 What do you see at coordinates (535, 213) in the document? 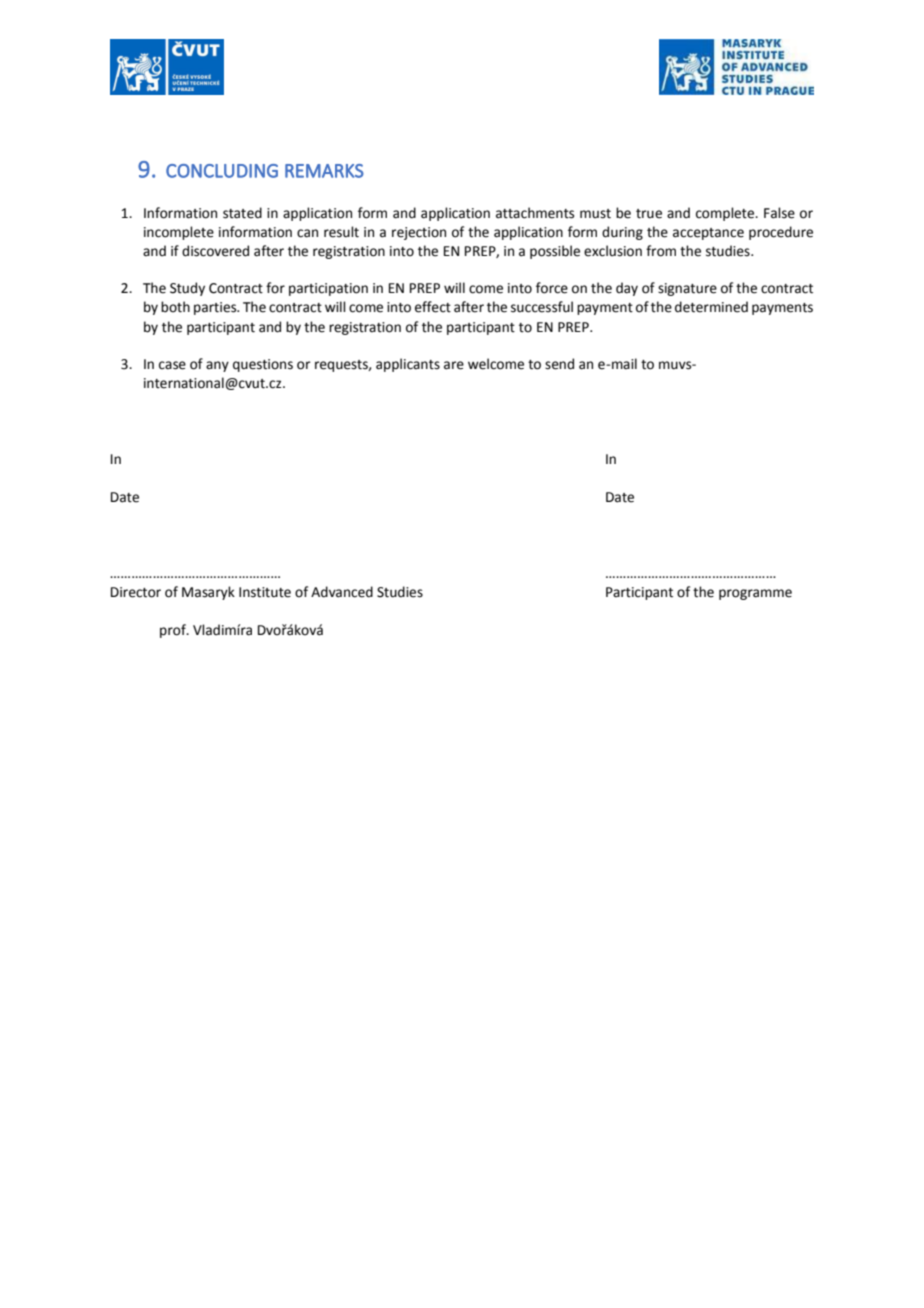
I see `attachments` at bounding box center [535, 213].
